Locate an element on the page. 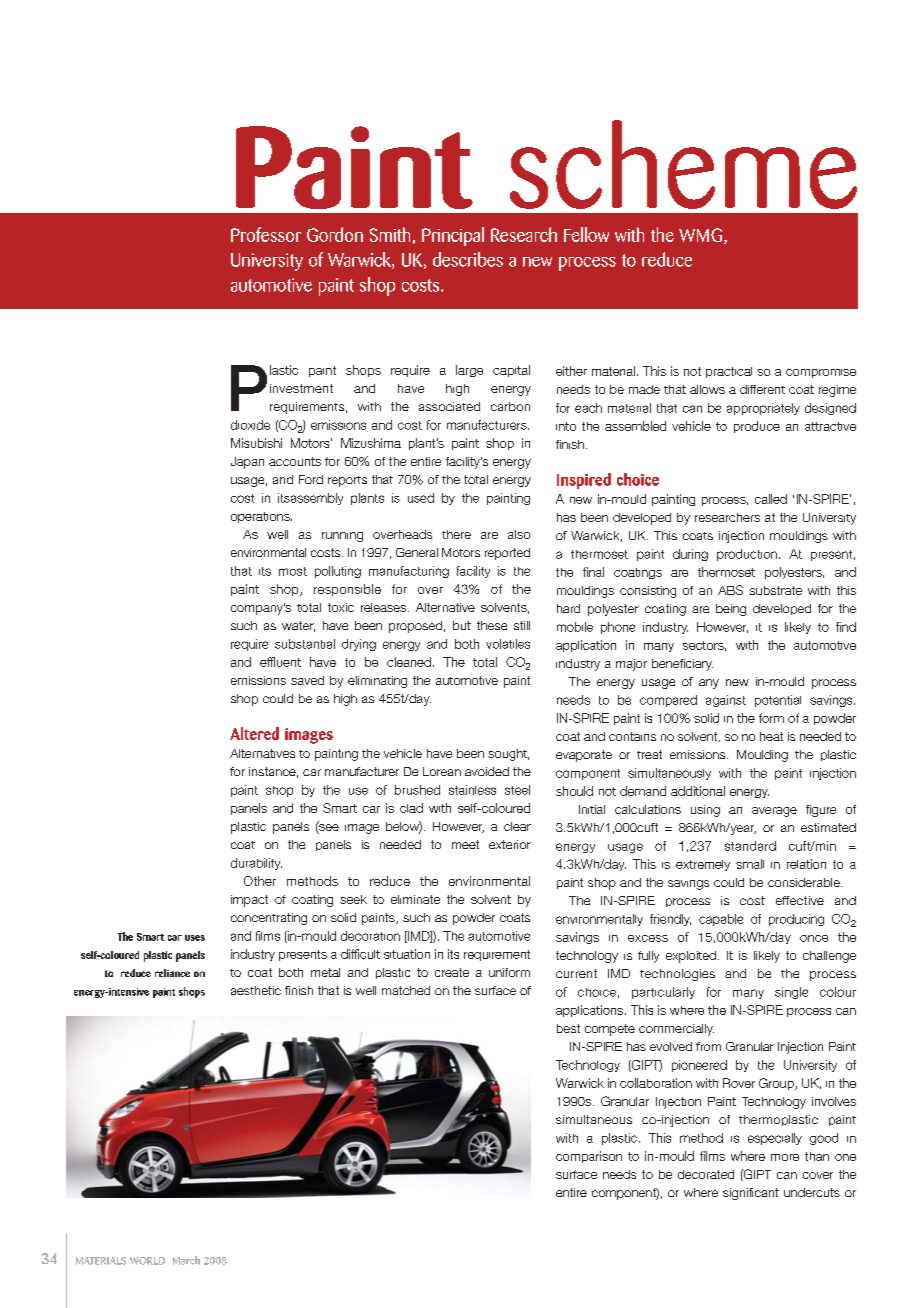 The image size is (924, 1308). potential is located at coordinates (778, 701).
